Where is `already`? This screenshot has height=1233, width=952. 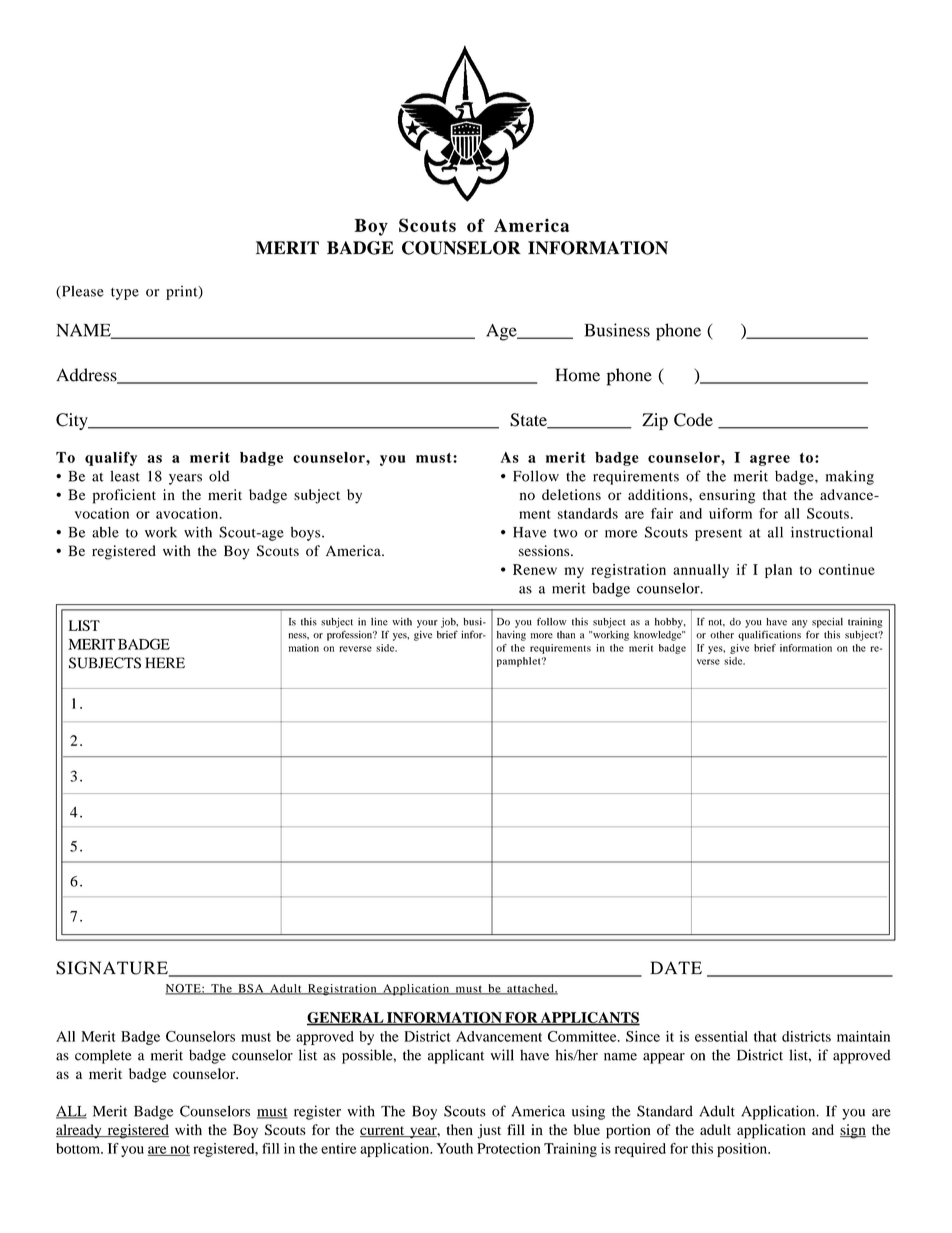
already is located at coordinates (80, 1131).
